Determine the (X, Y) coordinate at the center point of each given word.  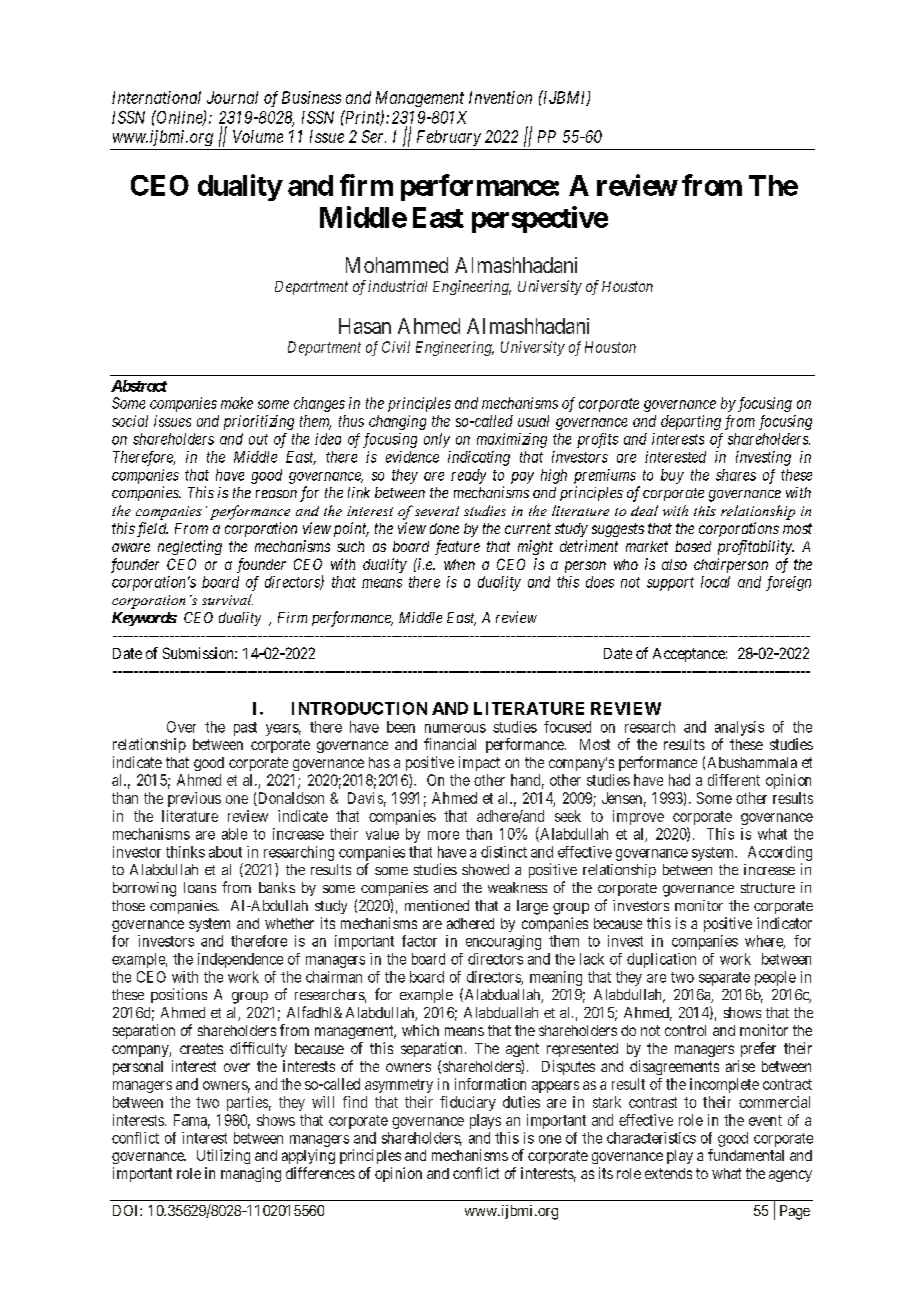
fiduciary (468, 1103)
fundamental (746, 1155)
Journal (232, 97)
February (449, 138)
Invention (500, 97)
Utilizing (223, 1156)
